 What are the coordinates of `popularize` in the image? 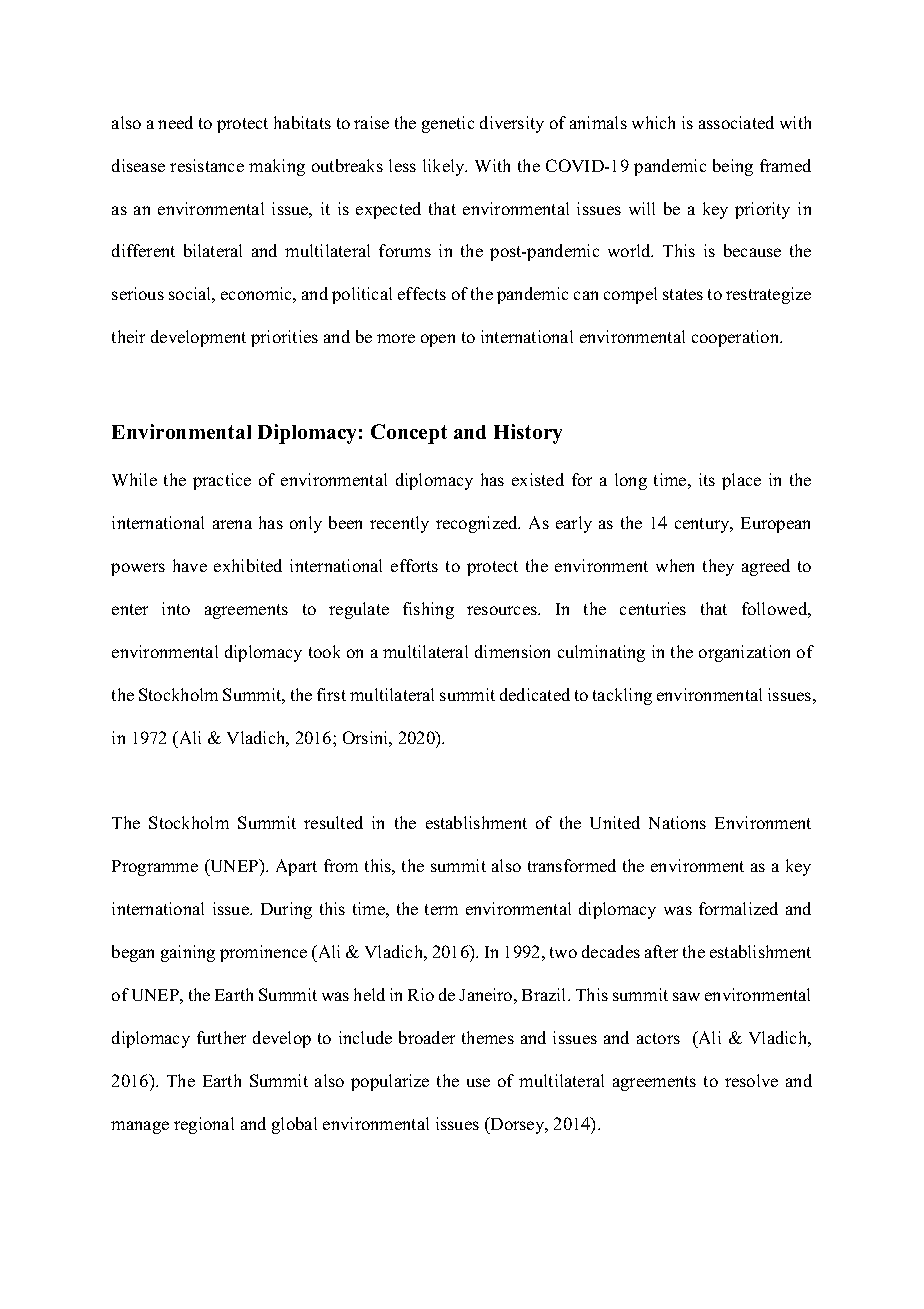 It's located at (390, 1082).
